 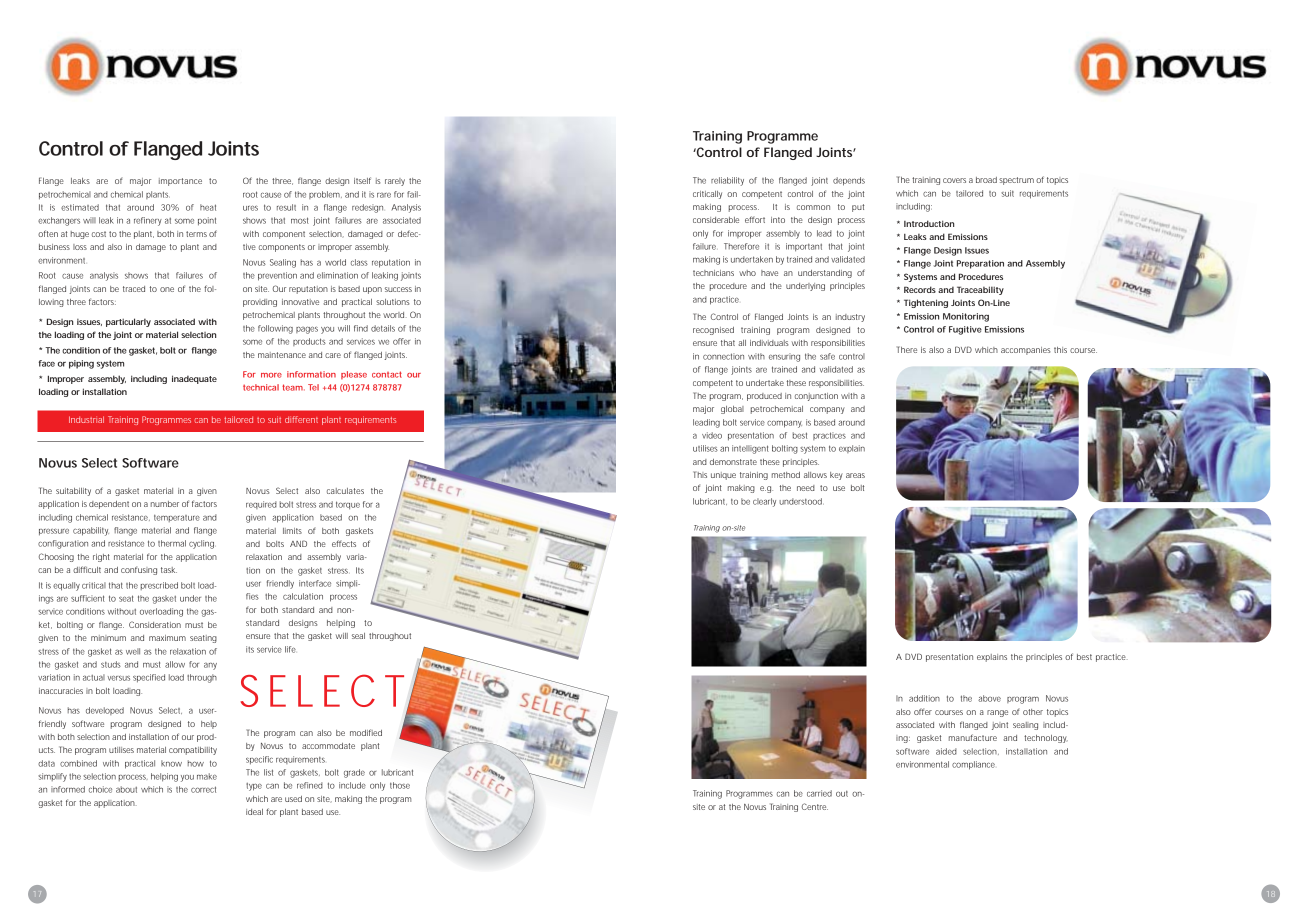 What do you see at coordinates (716, 220) in the screenshot?
I see `considerable` at bounding box center [716, 220].
